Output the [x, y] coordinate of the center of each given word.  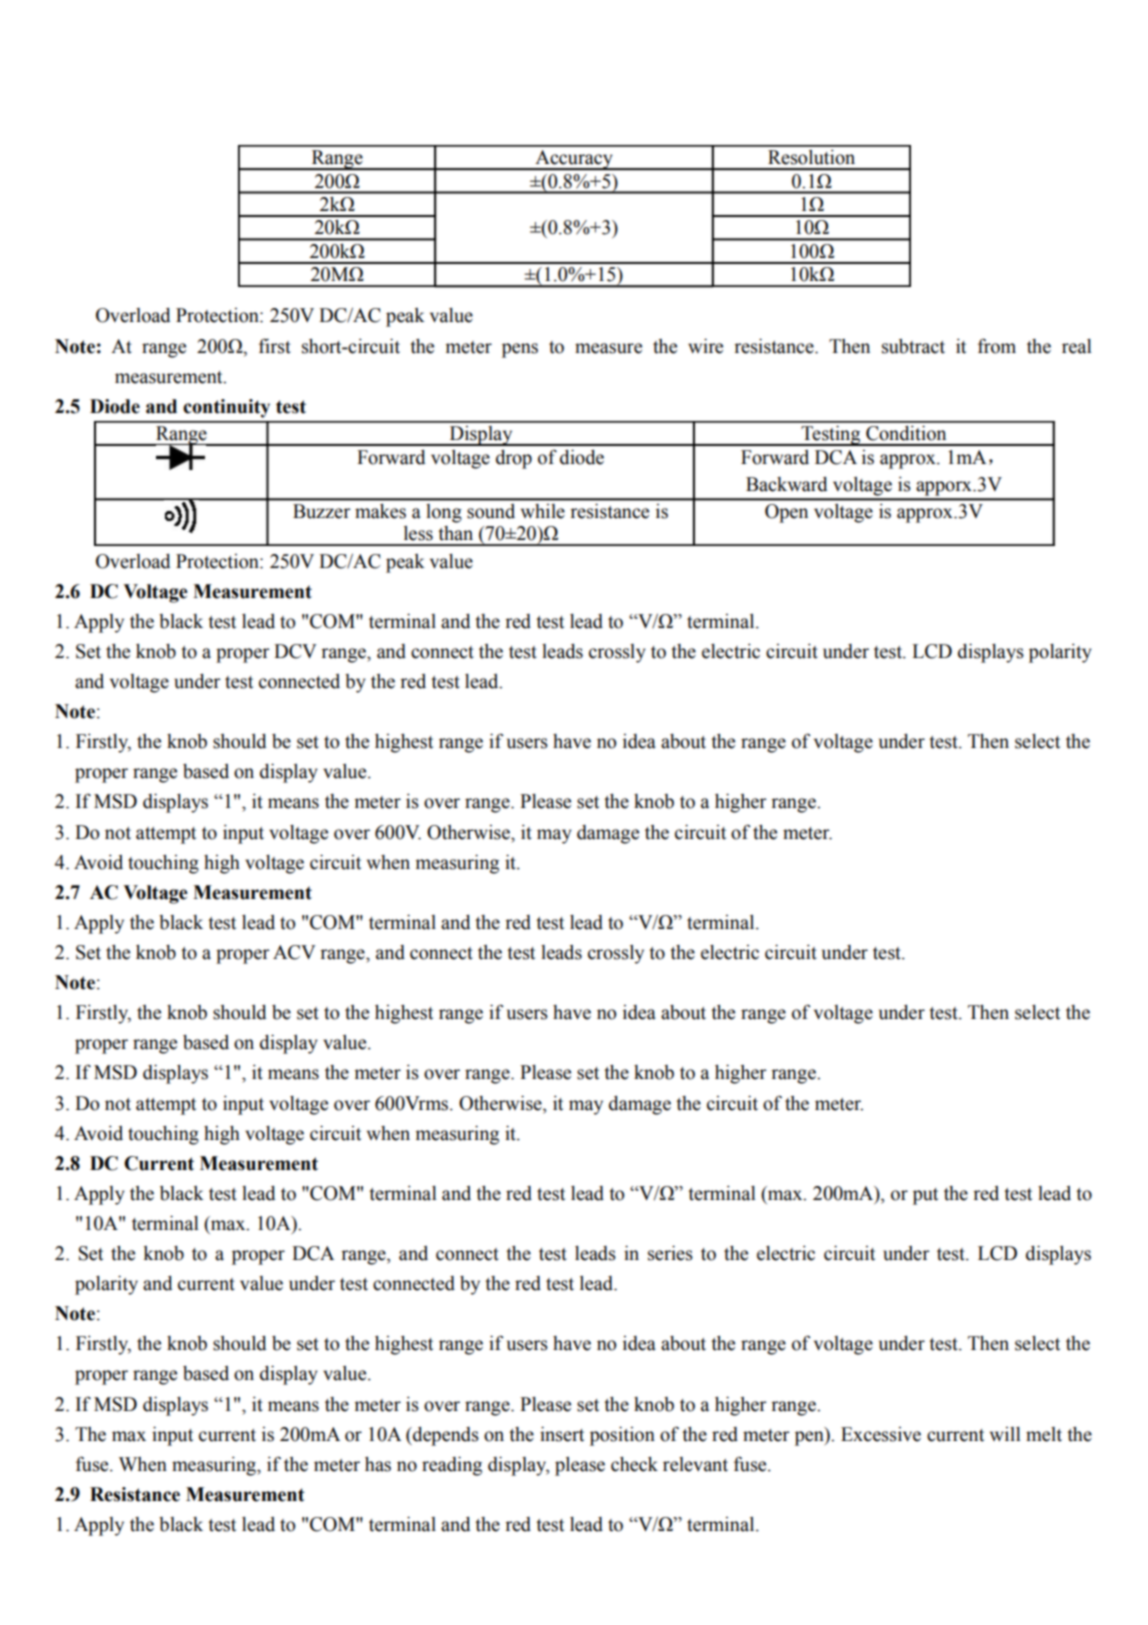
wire [705, 346]
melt [1044, 1434]
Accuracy [574, 160]
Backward [787, 484]
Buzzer [322, 511]
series [670, 1253]
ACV [294, 952]
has [378, 1464]
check [634, 1464]
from [997, 346]
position [622, 1436]
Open [786, 513]
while [543, 511]
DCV [295, 651]
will [1005, 1434]
